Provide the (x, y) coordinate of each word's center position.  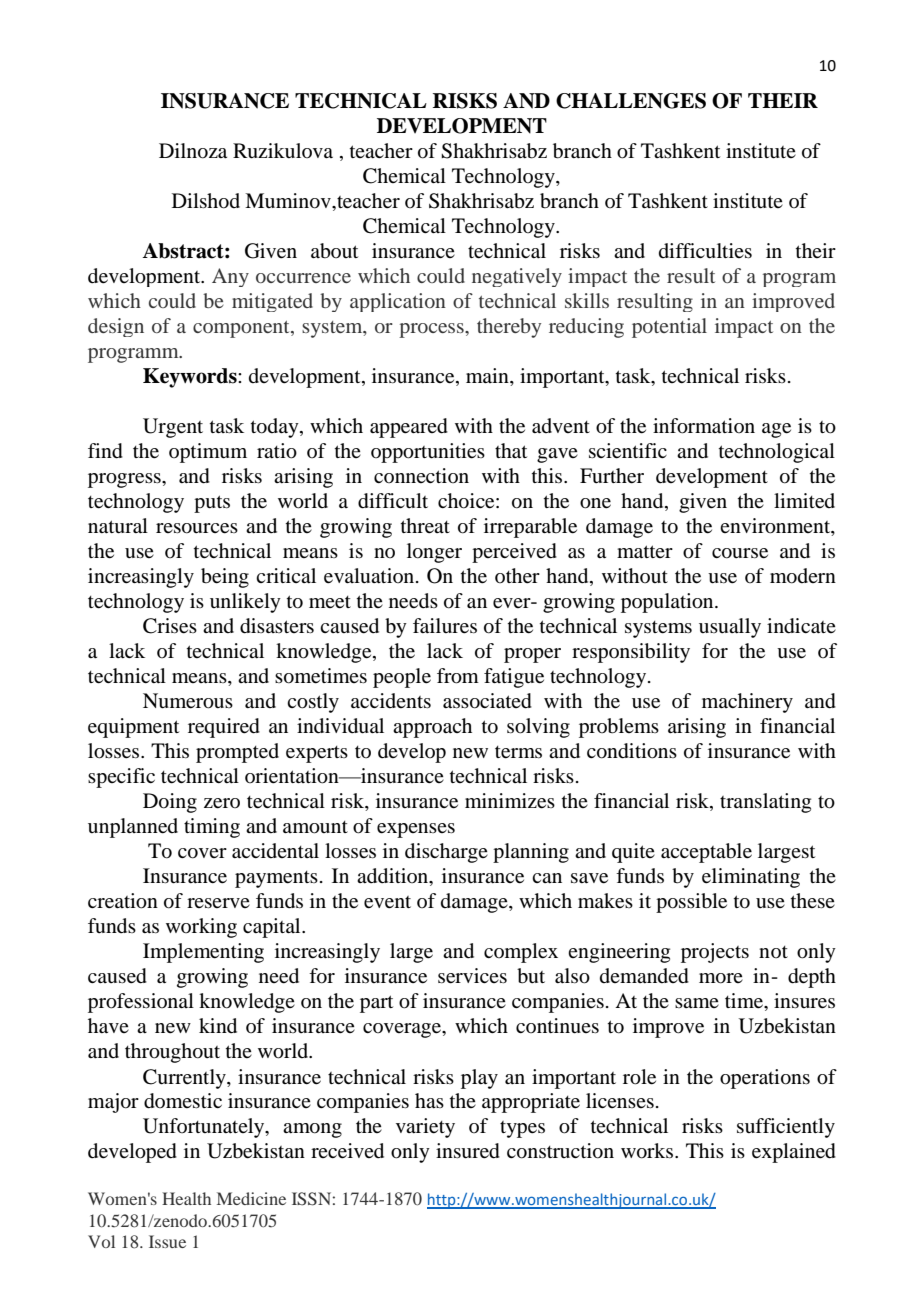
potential (669, 328)
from (458, 676)
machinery (747, 703)
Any (230, 277)
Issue (167, 1241)
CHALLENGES (631, 101)
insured (468, 1151)
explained (794, 1153)
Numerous (188, 701)
